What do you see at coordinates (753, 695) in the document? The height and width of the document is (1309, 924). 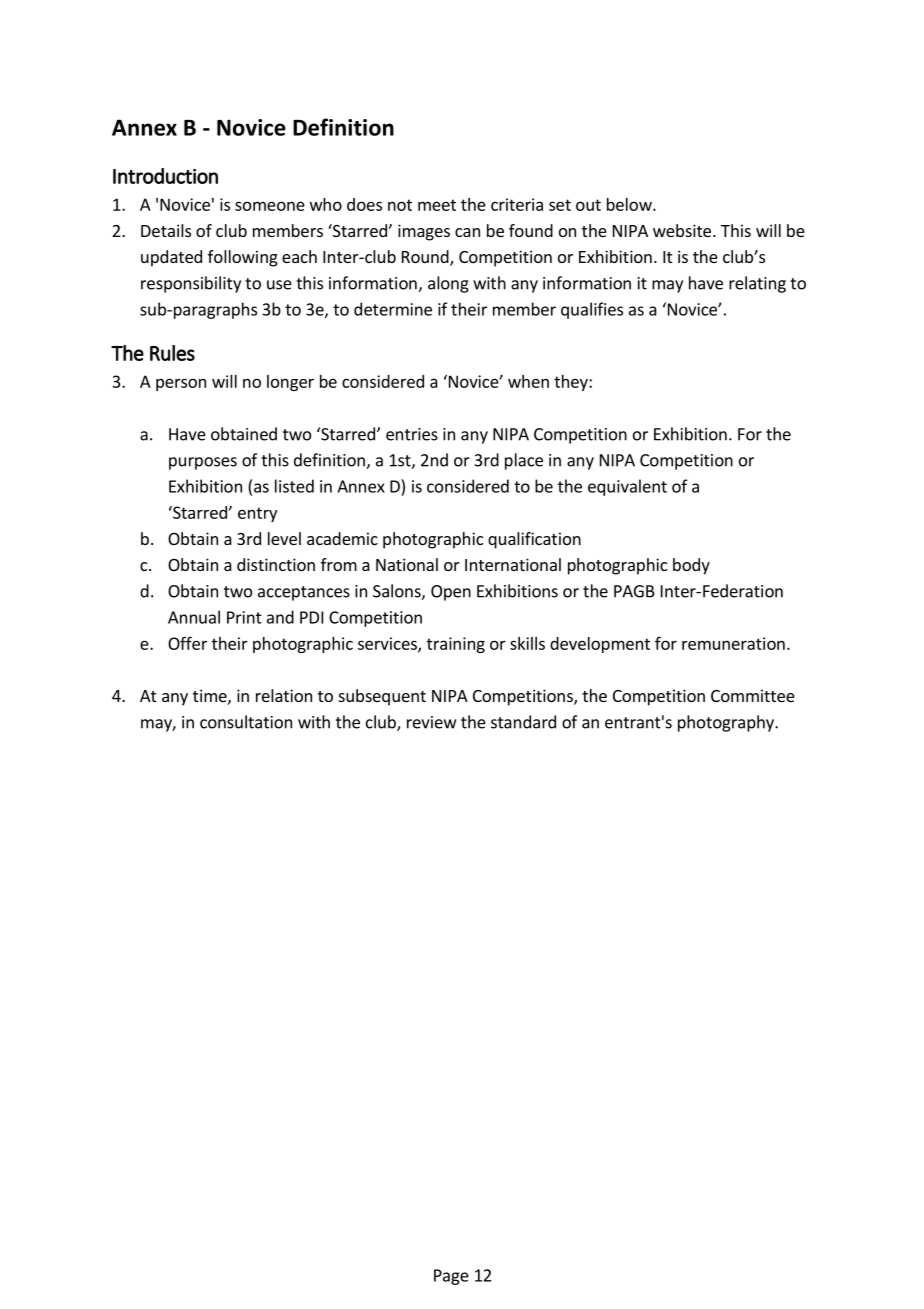 I see `Committee` at bounding box center [753, 695].
